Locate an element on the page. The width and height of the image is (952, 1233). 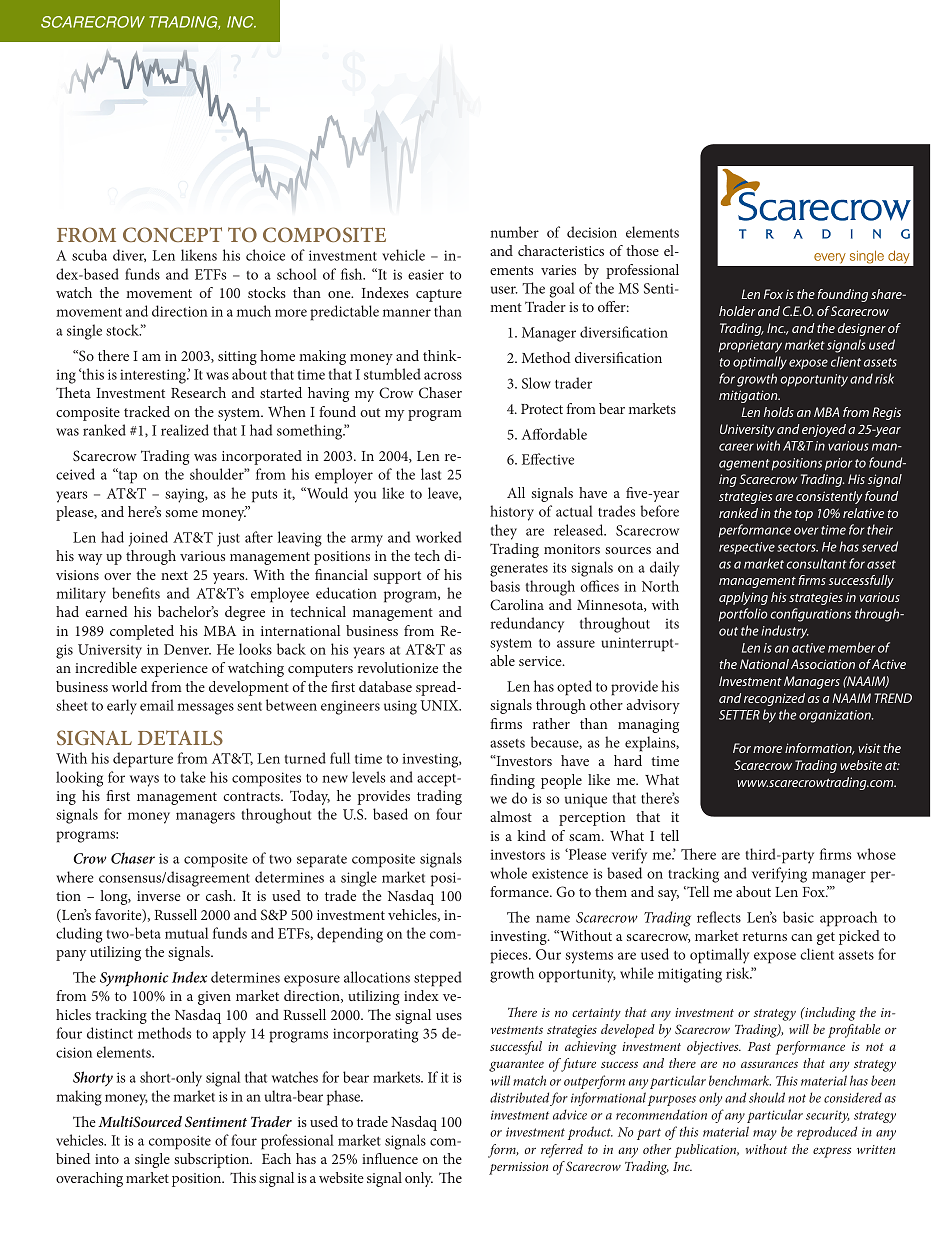
permission is located at coordinates (518, 1168).
